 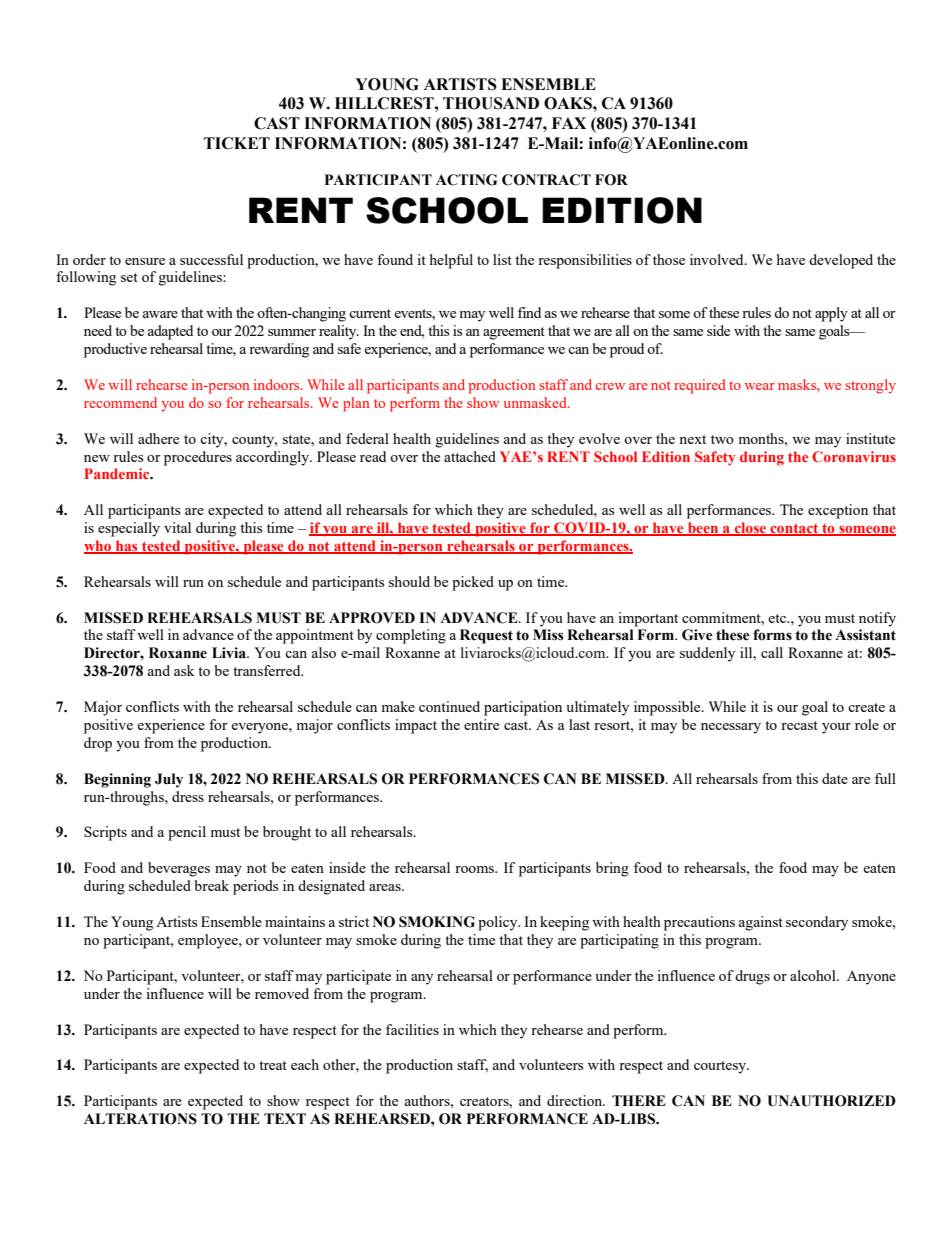 What do you see at coordinates (169, 780) in the page?
I see `July` at bounding box center [169, 780].
